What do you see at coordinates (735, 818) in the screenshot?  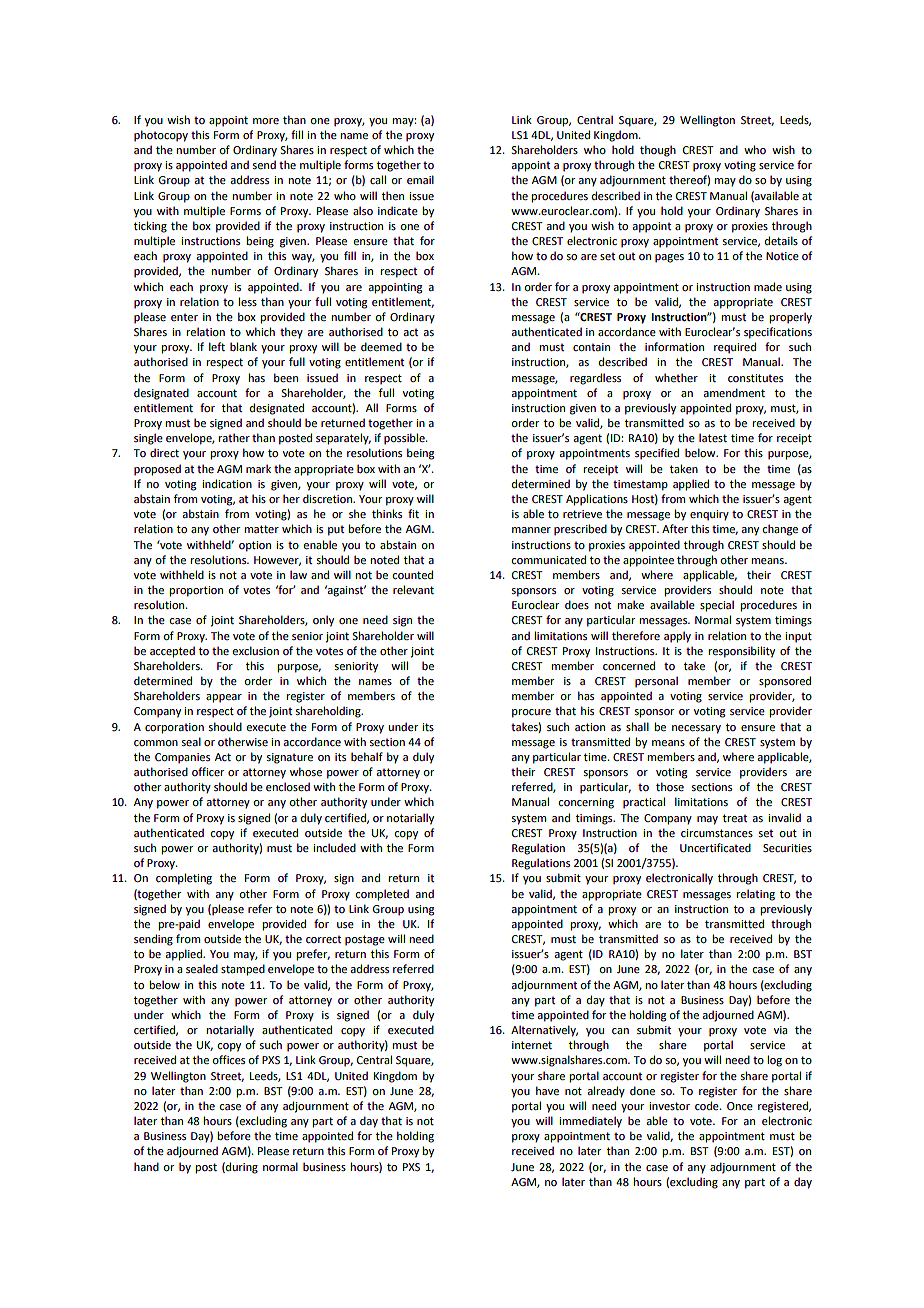 I see `treat` at bounding box center [735, 818].
